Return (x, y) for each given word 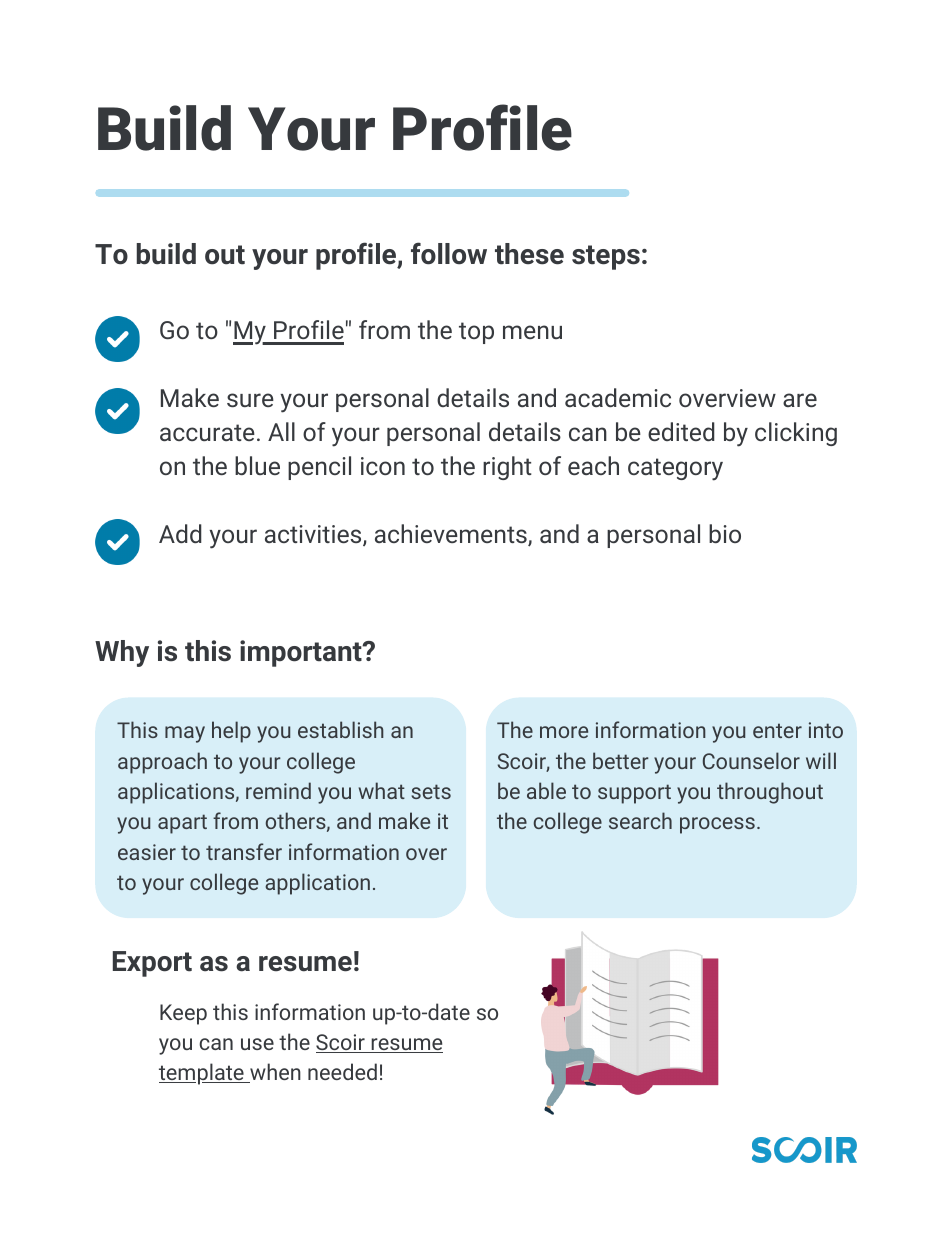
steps (606, 257)
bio (725, 533)
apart (182, 824)
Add (180, 533)
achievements (452, 535)
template (202, 1074)
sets (431, 791)
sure (250, 400)
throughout (770, 793)
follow (449, 253)
